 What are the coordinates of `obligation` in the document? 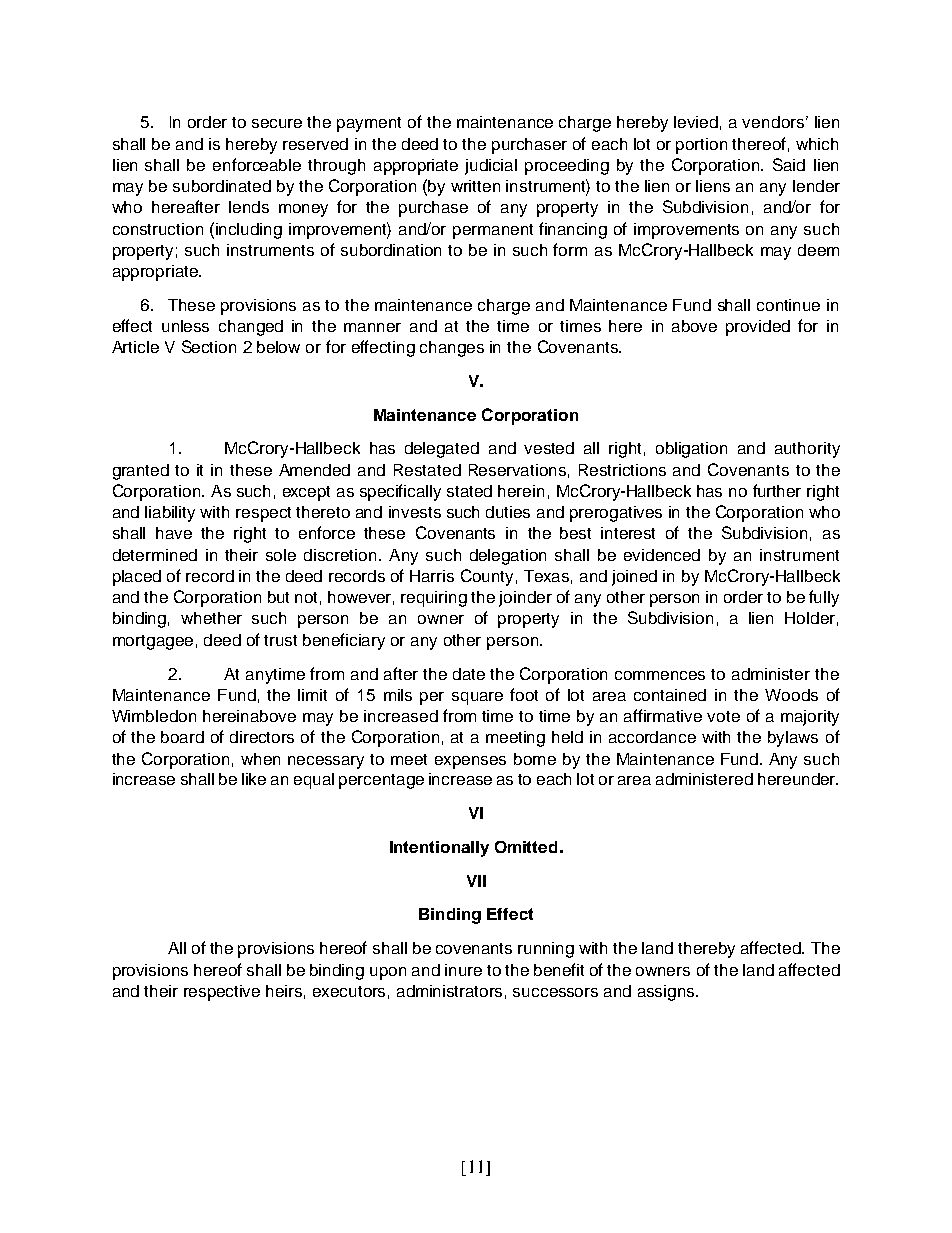 It's located at (691, 450).
